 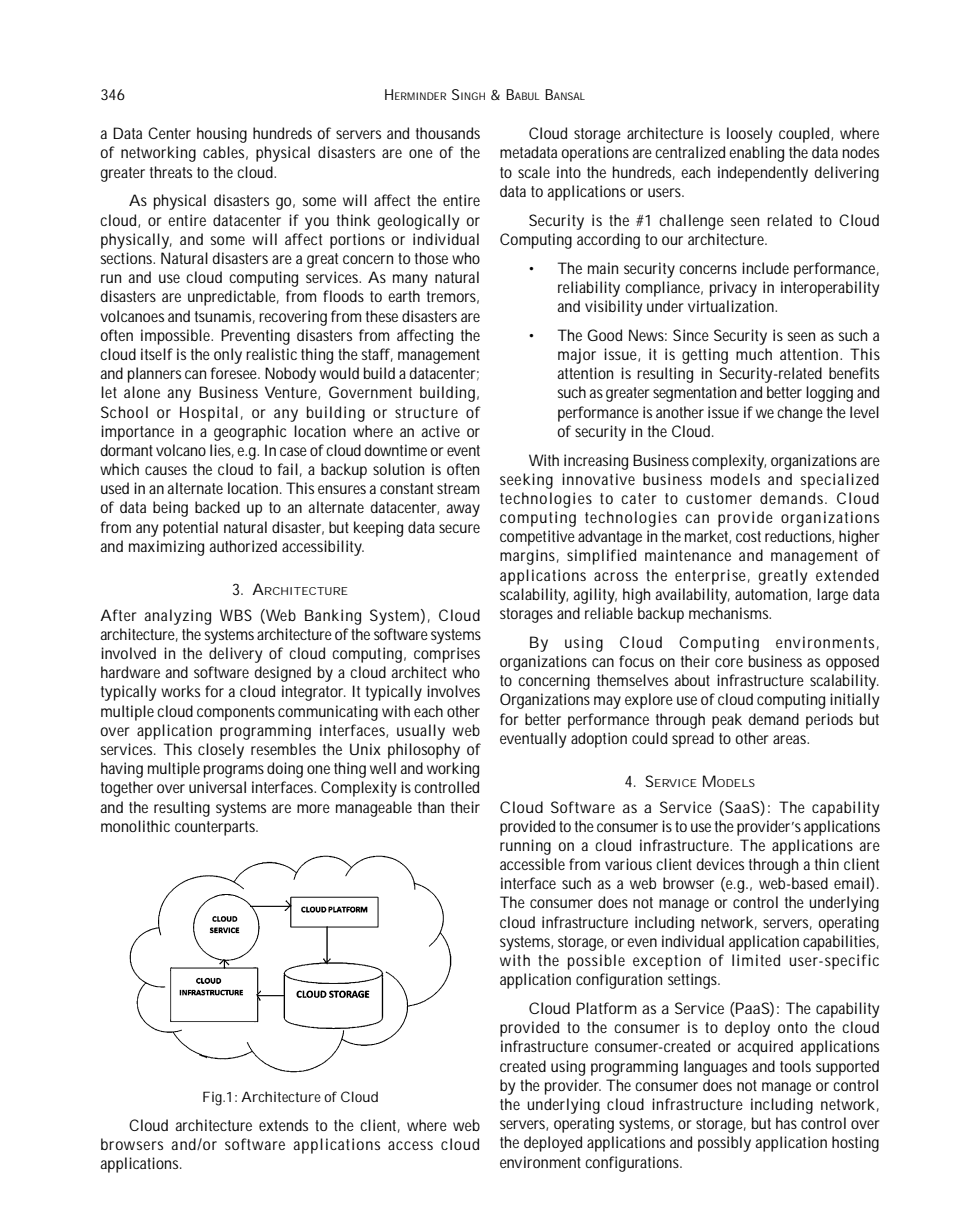 I want to click on secure, so click(x=459, y=528).
